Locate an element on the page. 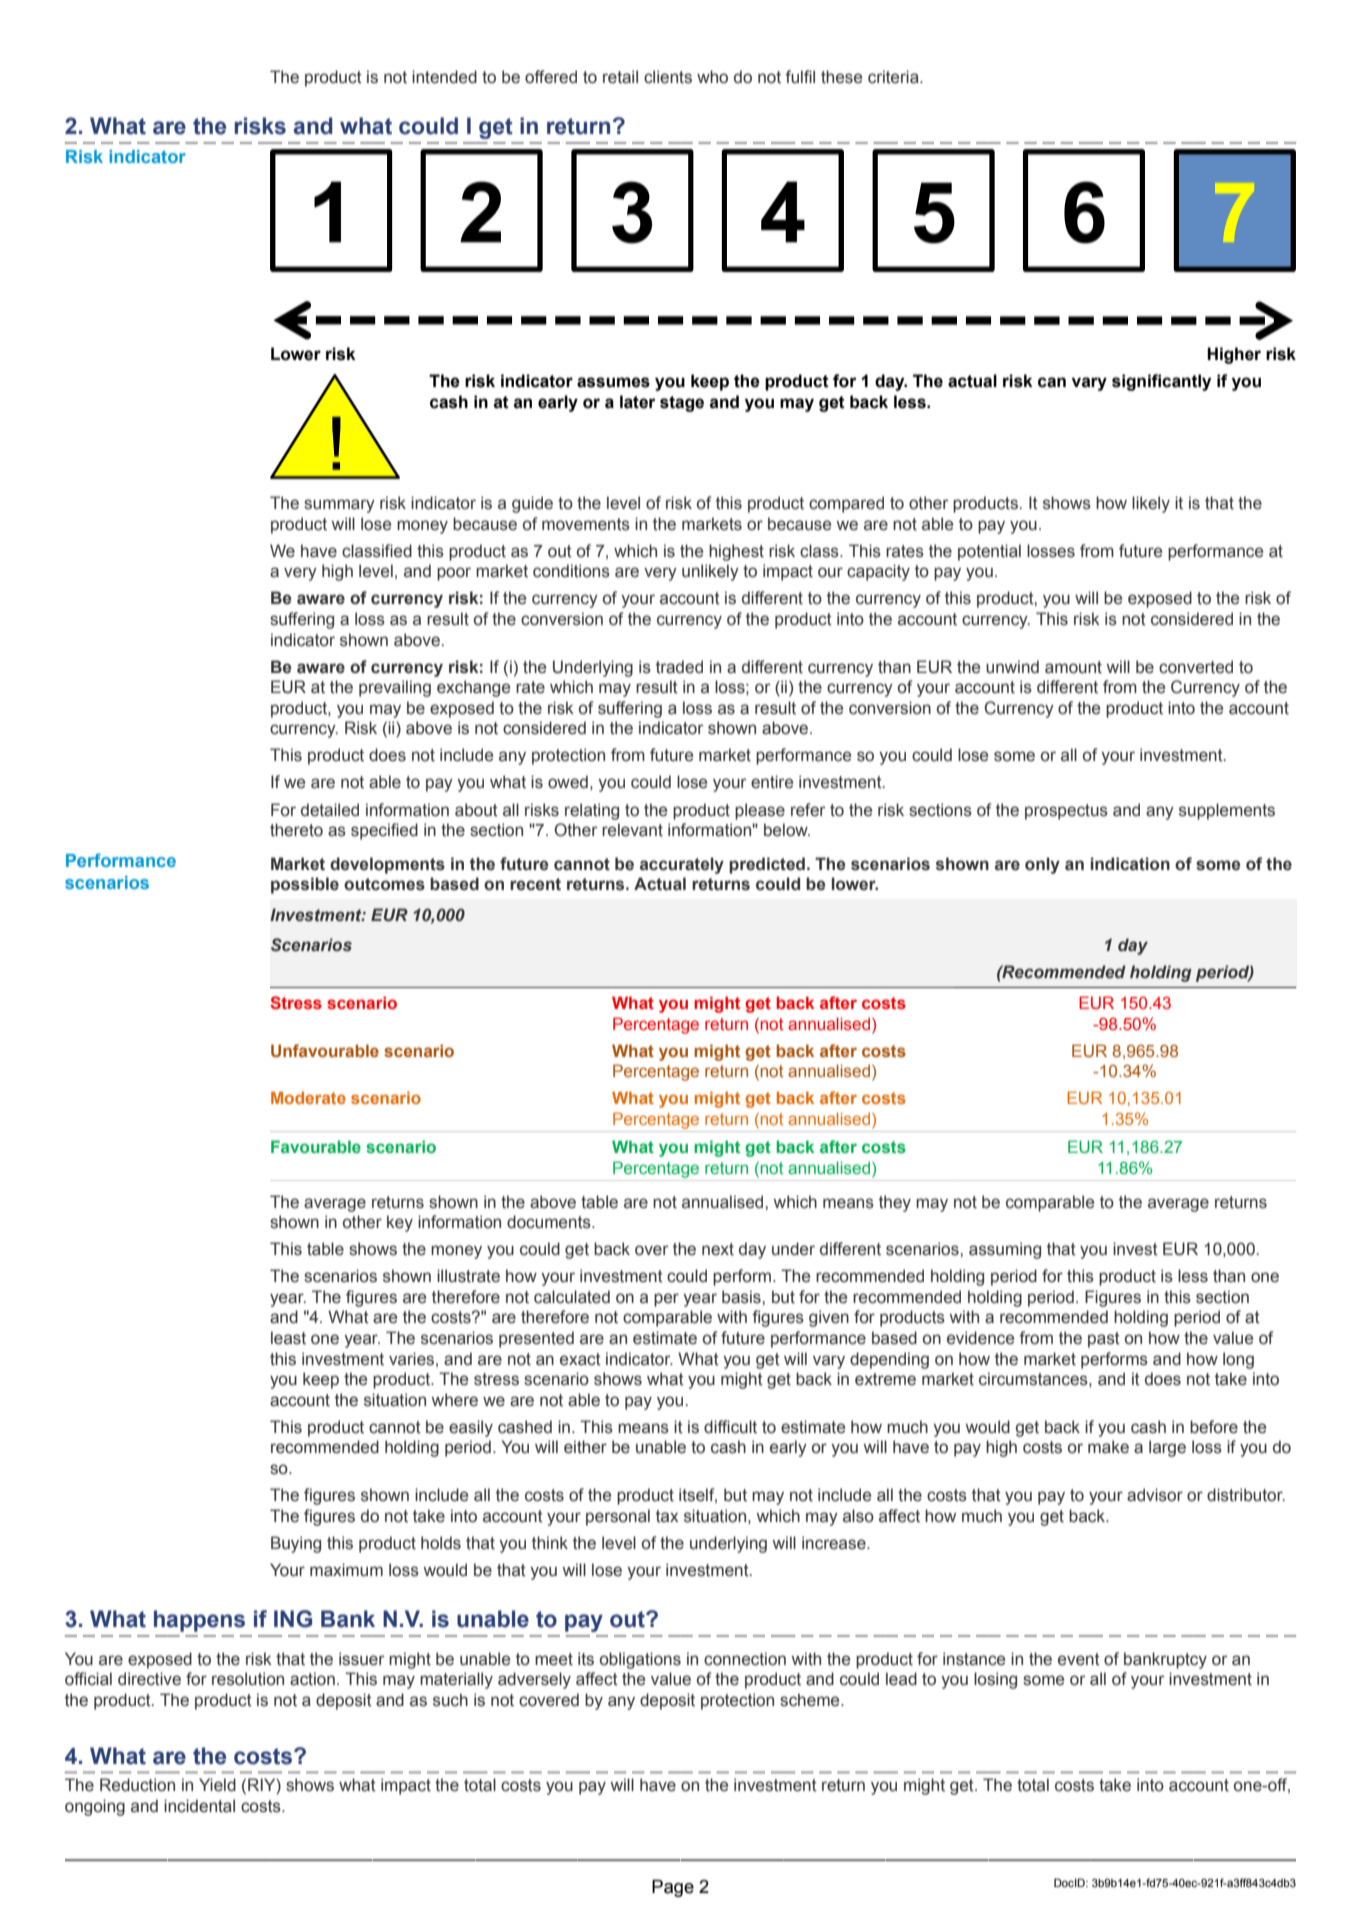 Image resolution: width=1361 pixels, height=1925 pixels. assuming is located at coordinates (1005, 1250).
